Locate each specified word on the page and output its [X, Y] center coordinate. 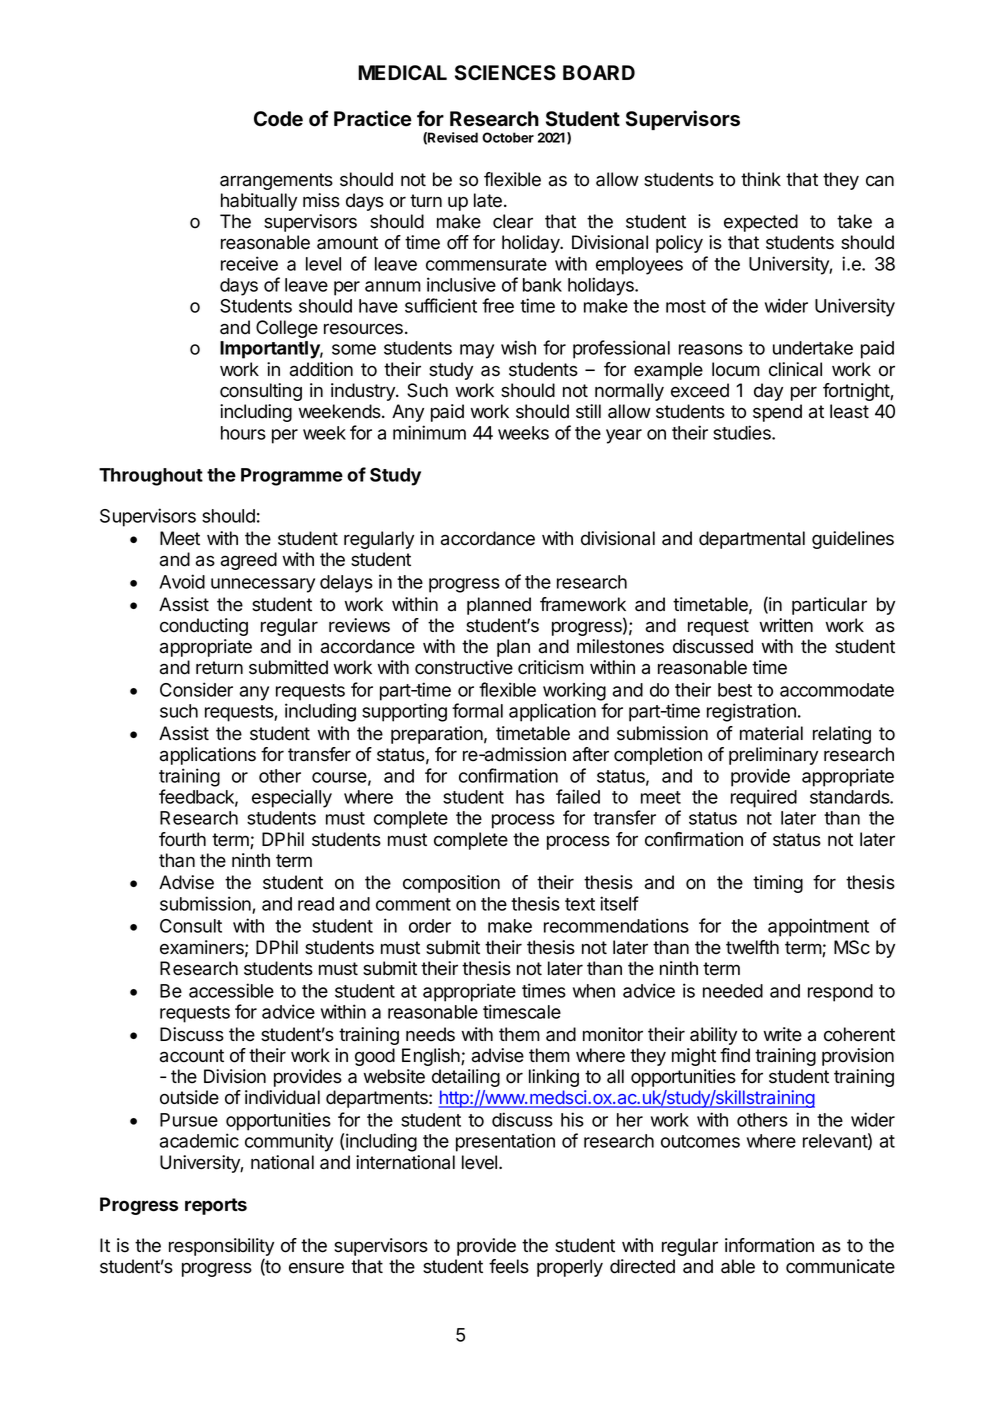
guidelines [853, 540]
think [761, 179]
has [530, 797]
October [508, 137]
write [782, 1034]
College [287, 329]
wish [518, 347]
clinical [795, 369]
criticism [551, 667]
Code [278, 119]
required [764, 798]
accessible [231, 990]
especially [292, 798]
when [594, 991]
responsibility [221, 1248]
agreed [249, 561]
